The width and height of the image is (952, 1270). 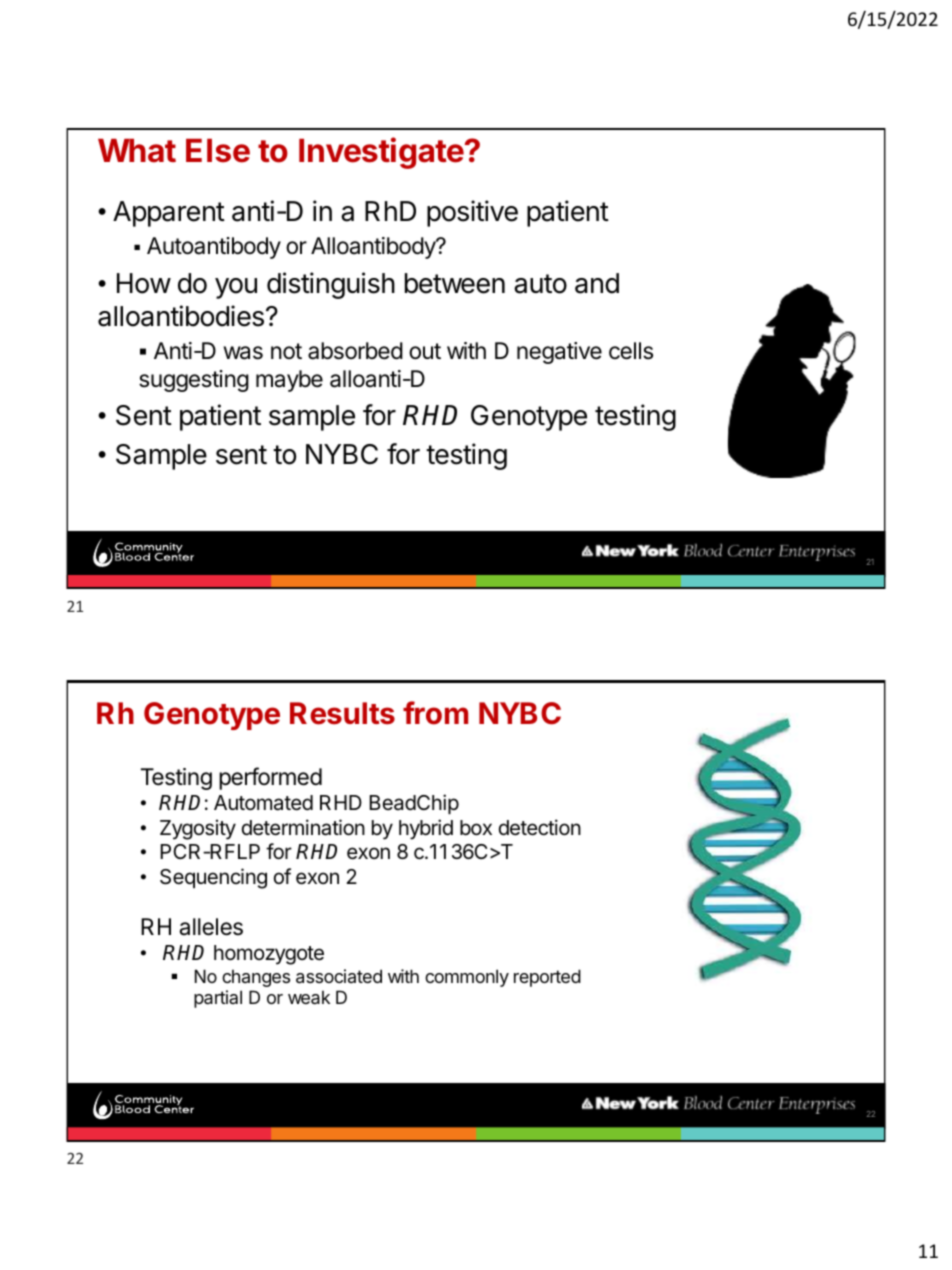 I want to click on Results, so click(x=342, y=713).
